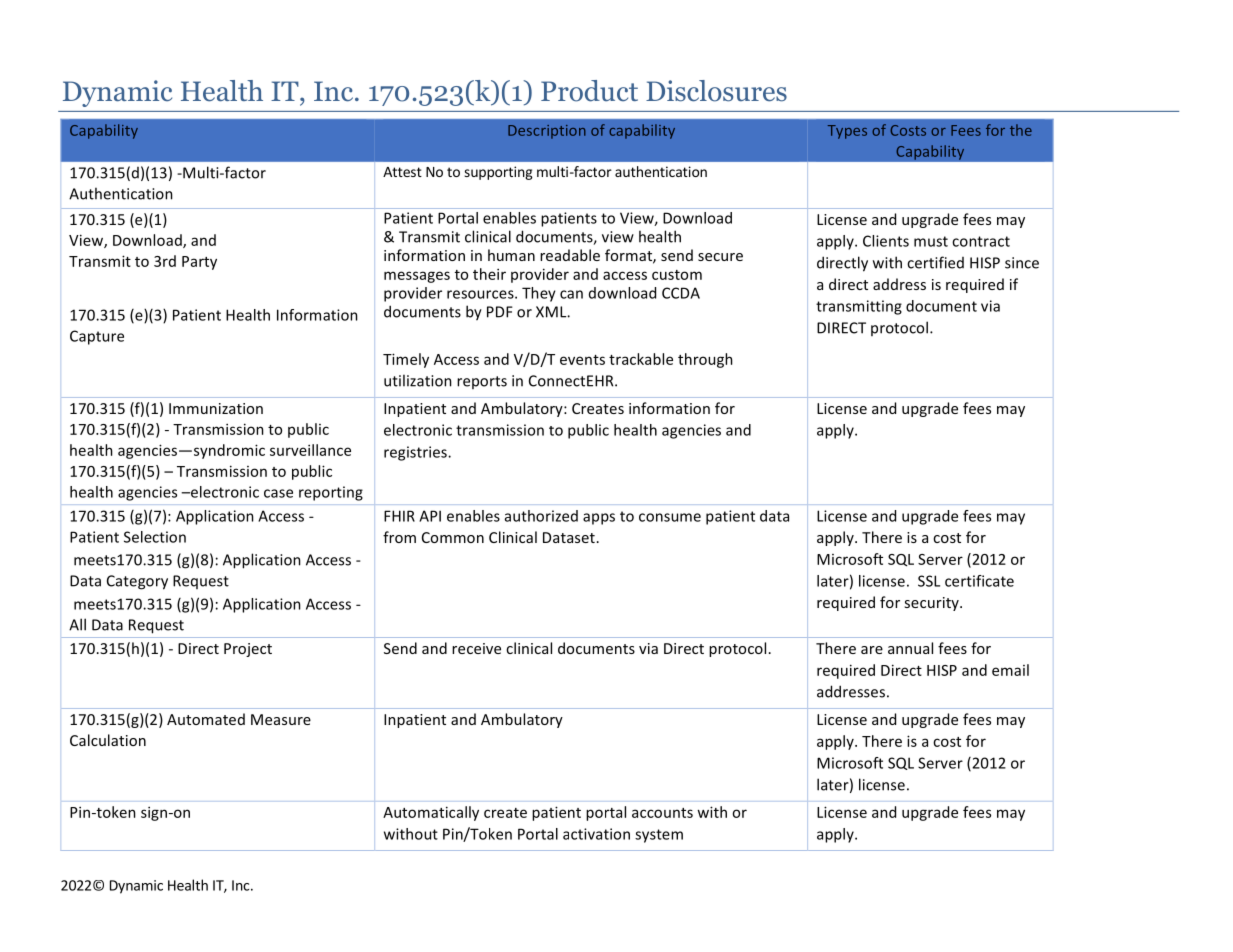 The image size is (1233, 952). I want to click on Types, so click(847, 132).
